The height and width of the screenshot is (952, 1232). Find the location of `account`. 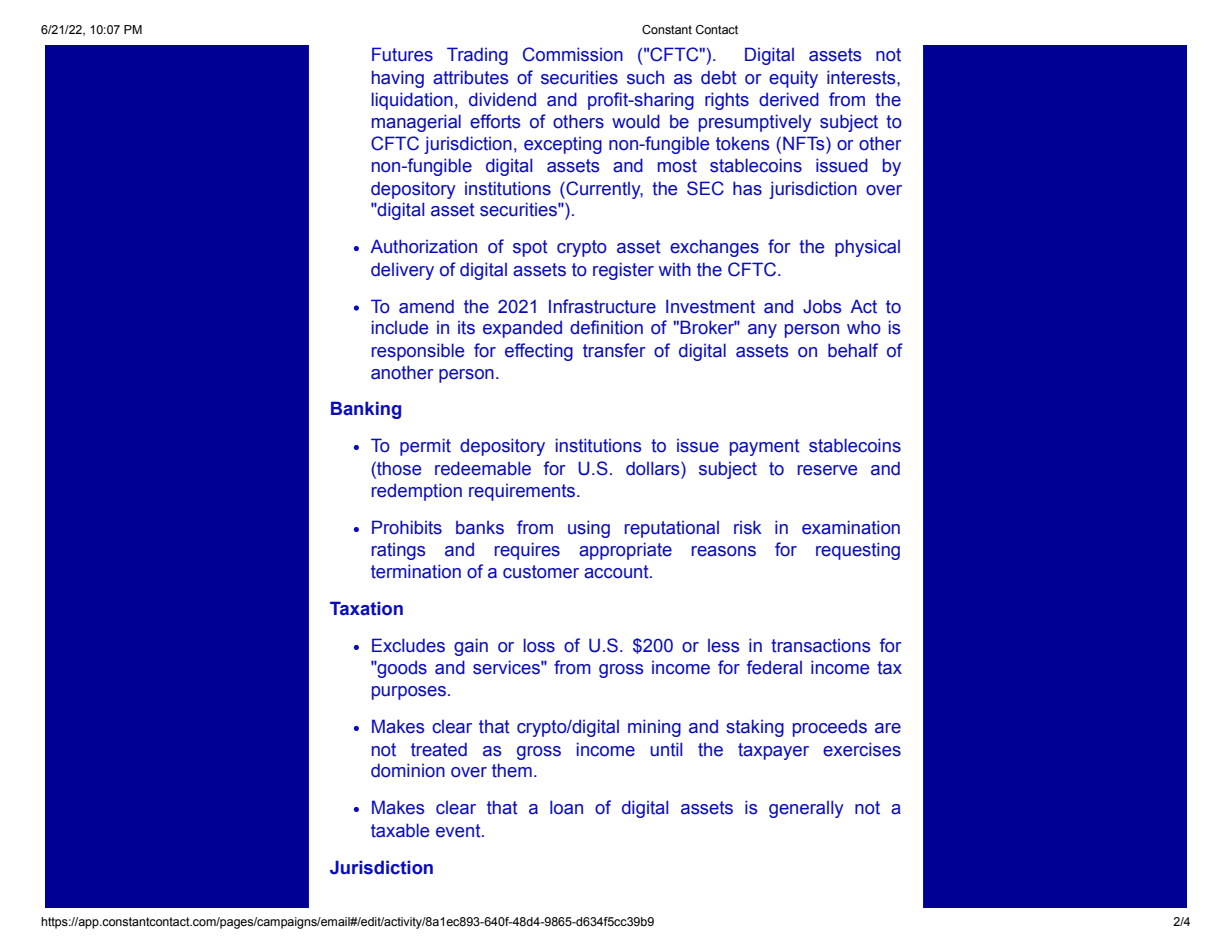

account is located at coordinates (617, 572).
